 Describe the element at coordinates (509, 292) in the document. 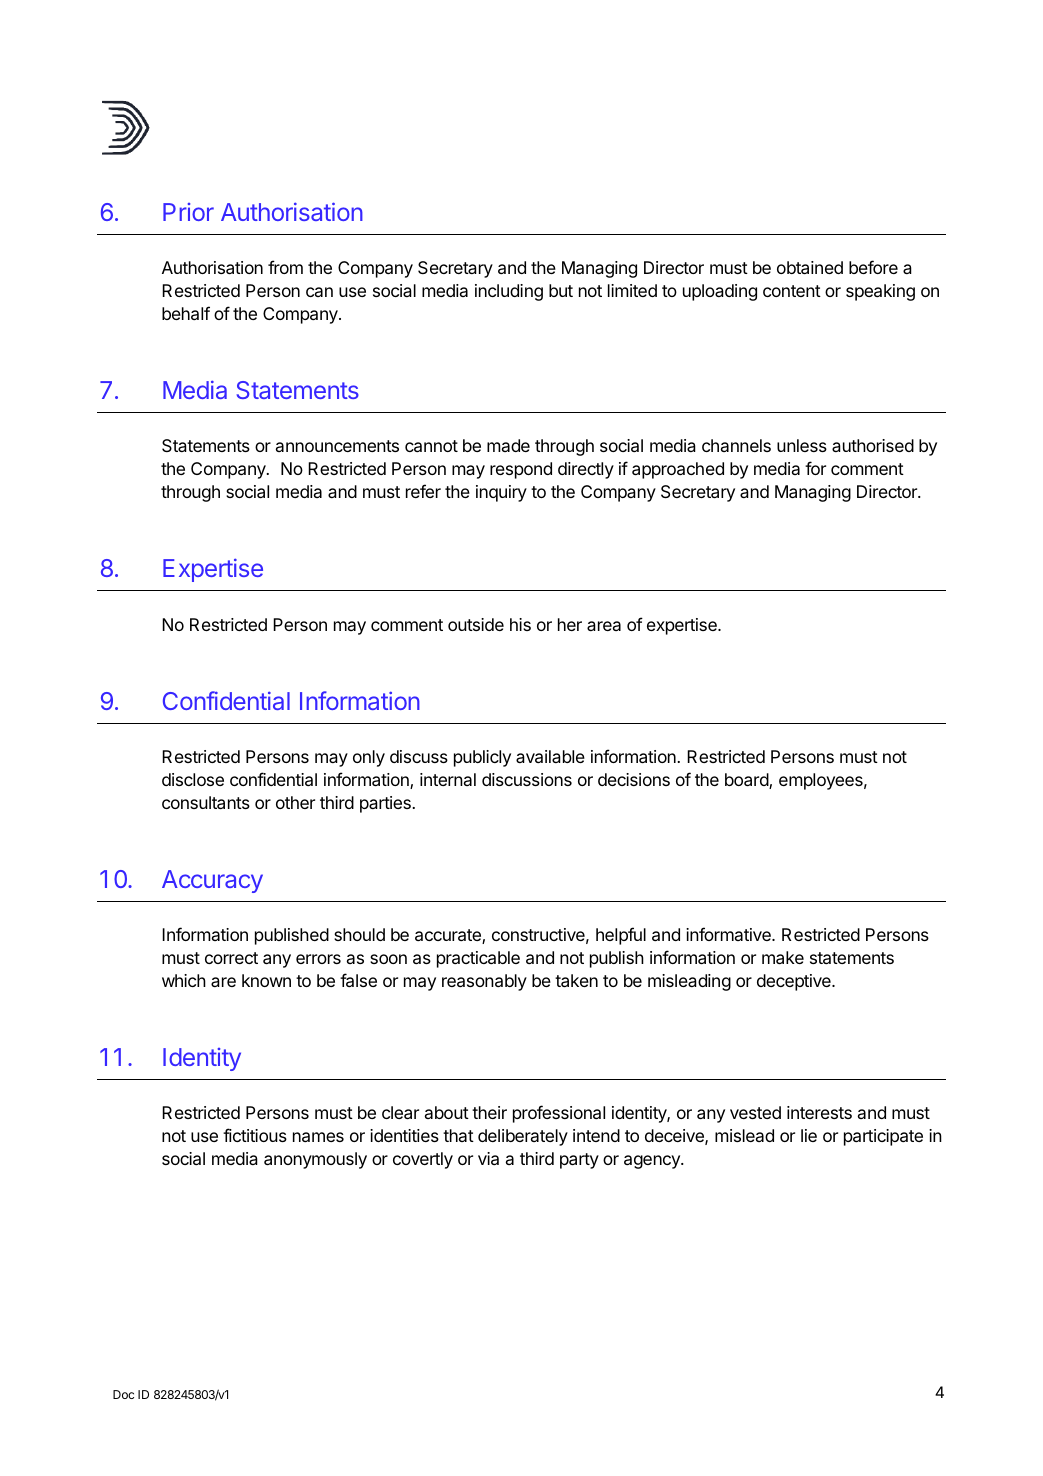

I see `including` at that location.
